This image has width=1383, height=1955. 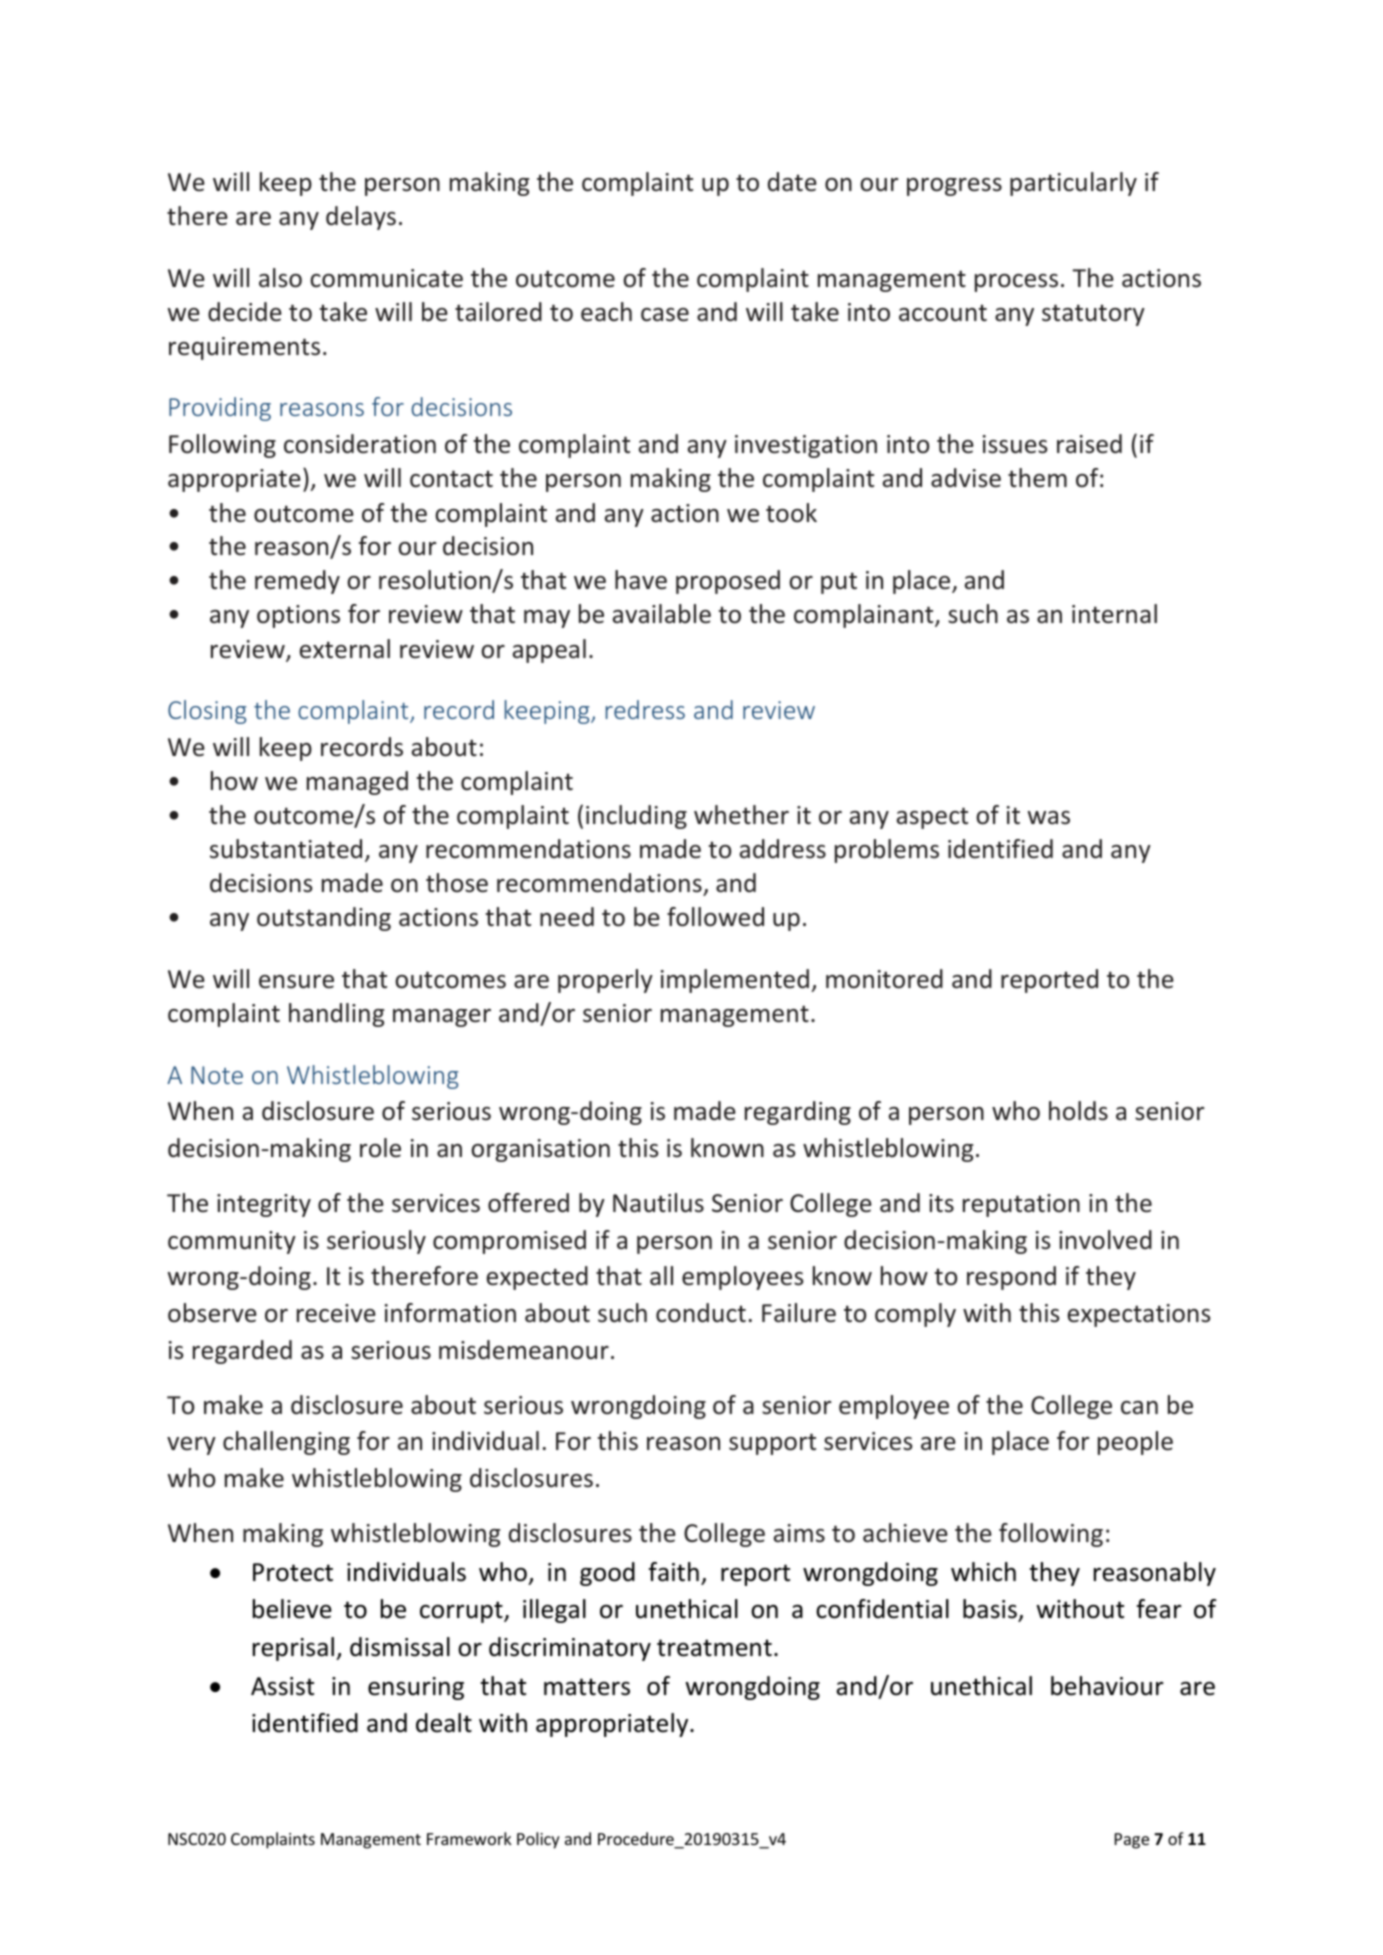 I want to click on implemented, so click(x=735, y=981).
